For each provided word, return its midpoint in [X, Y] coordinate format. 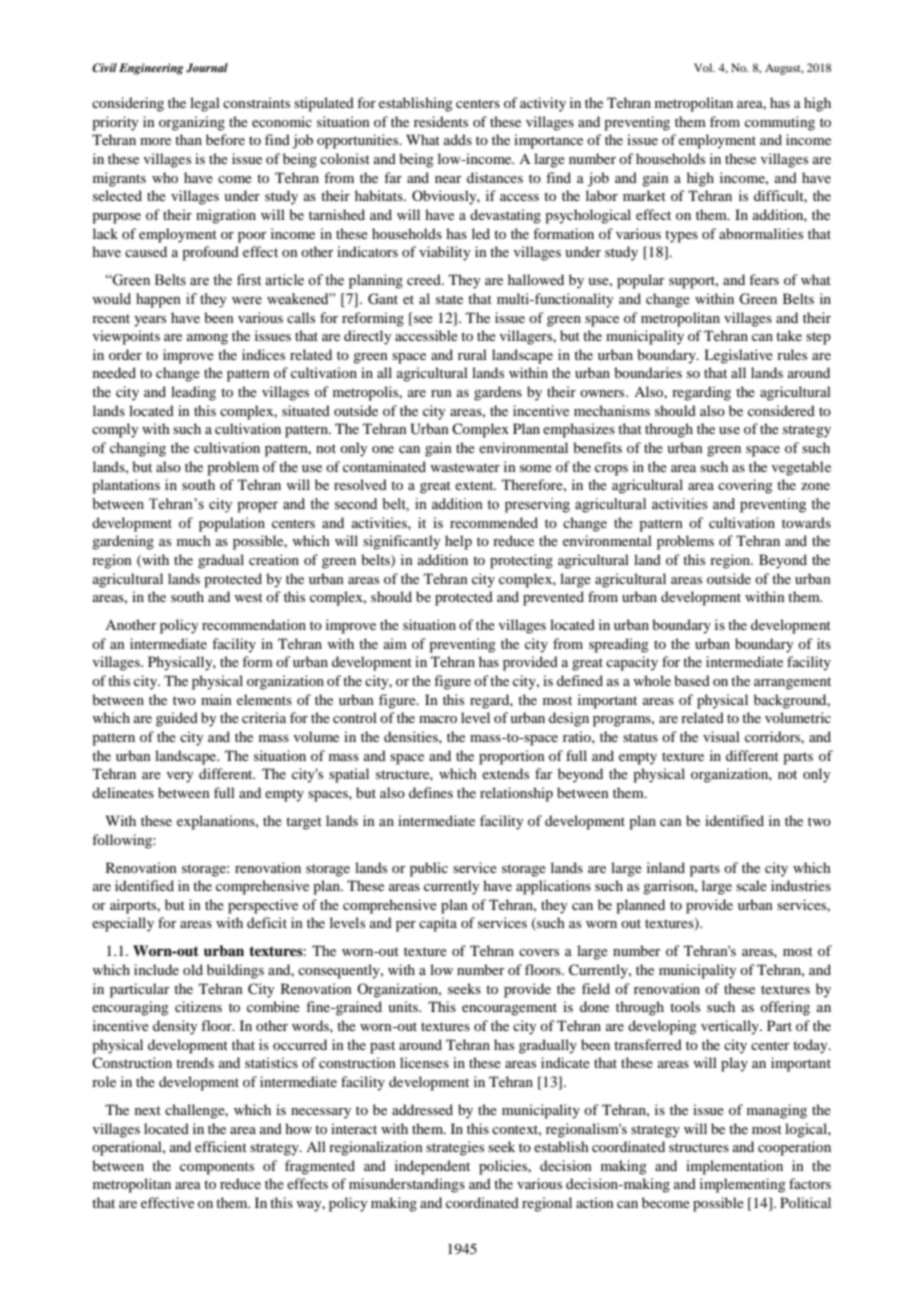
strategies [455, 1148]
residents [441, 121]
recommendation [254, 624]
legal [205, 104]
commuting [780, 123]
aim [395, 643]
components [217, 1168]
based [692, 680]
